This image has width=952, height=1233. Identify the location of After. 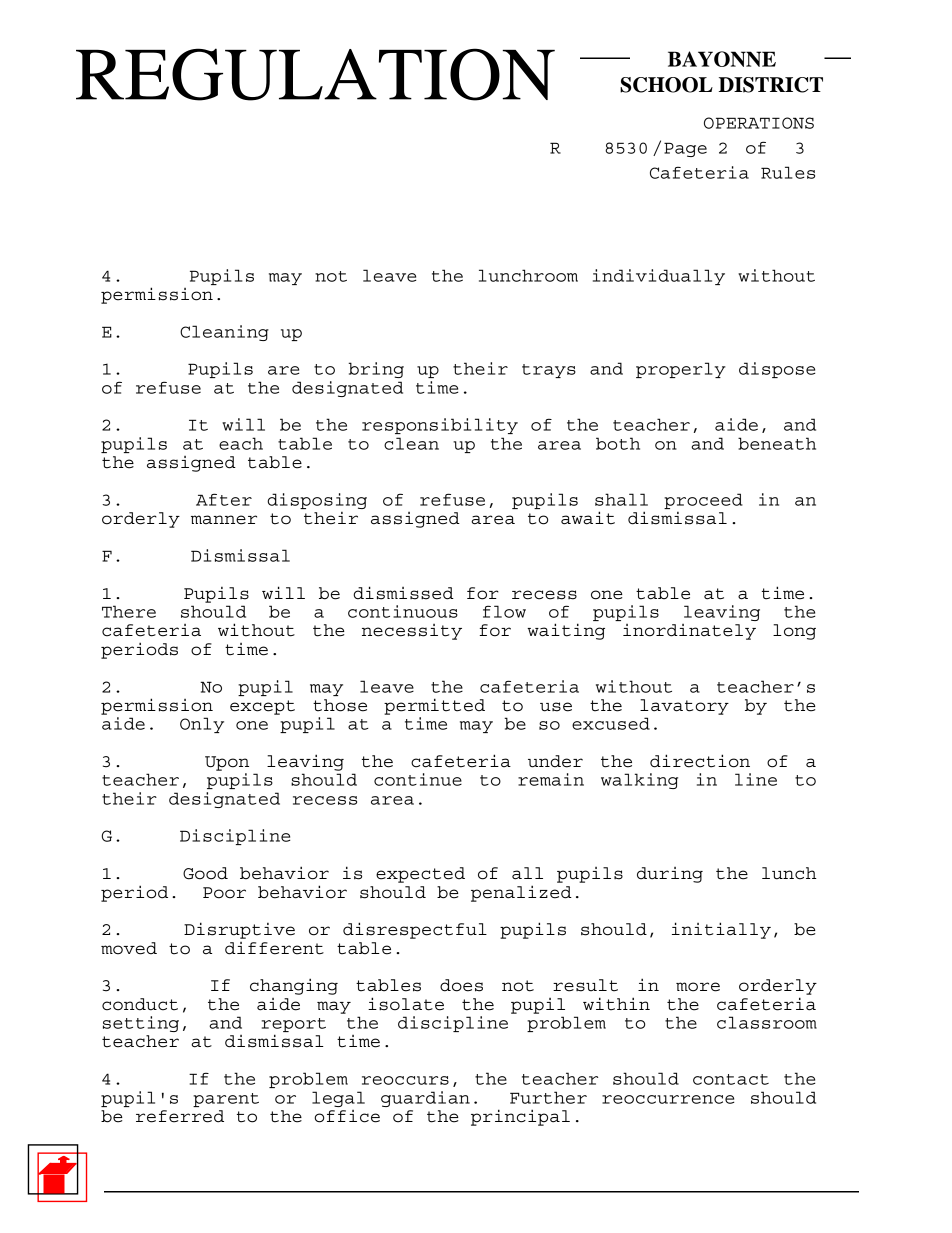
(224, 499).
